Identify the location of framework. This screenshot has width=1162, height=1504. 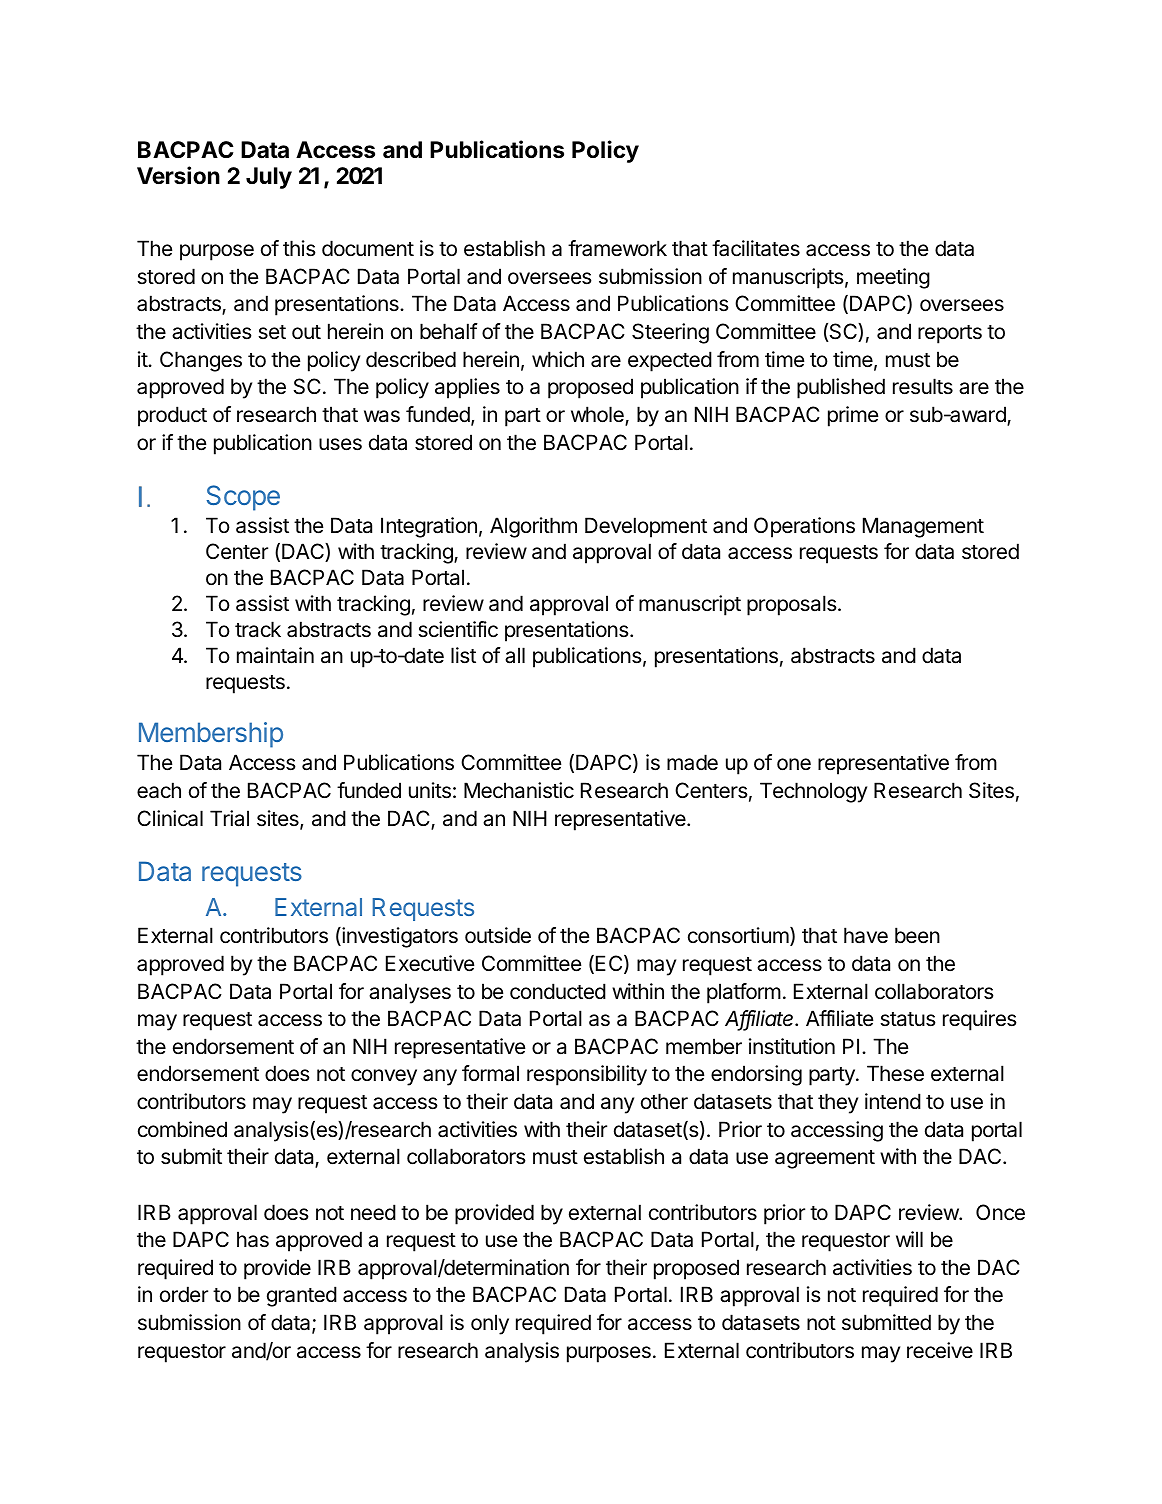
(617, 248).
